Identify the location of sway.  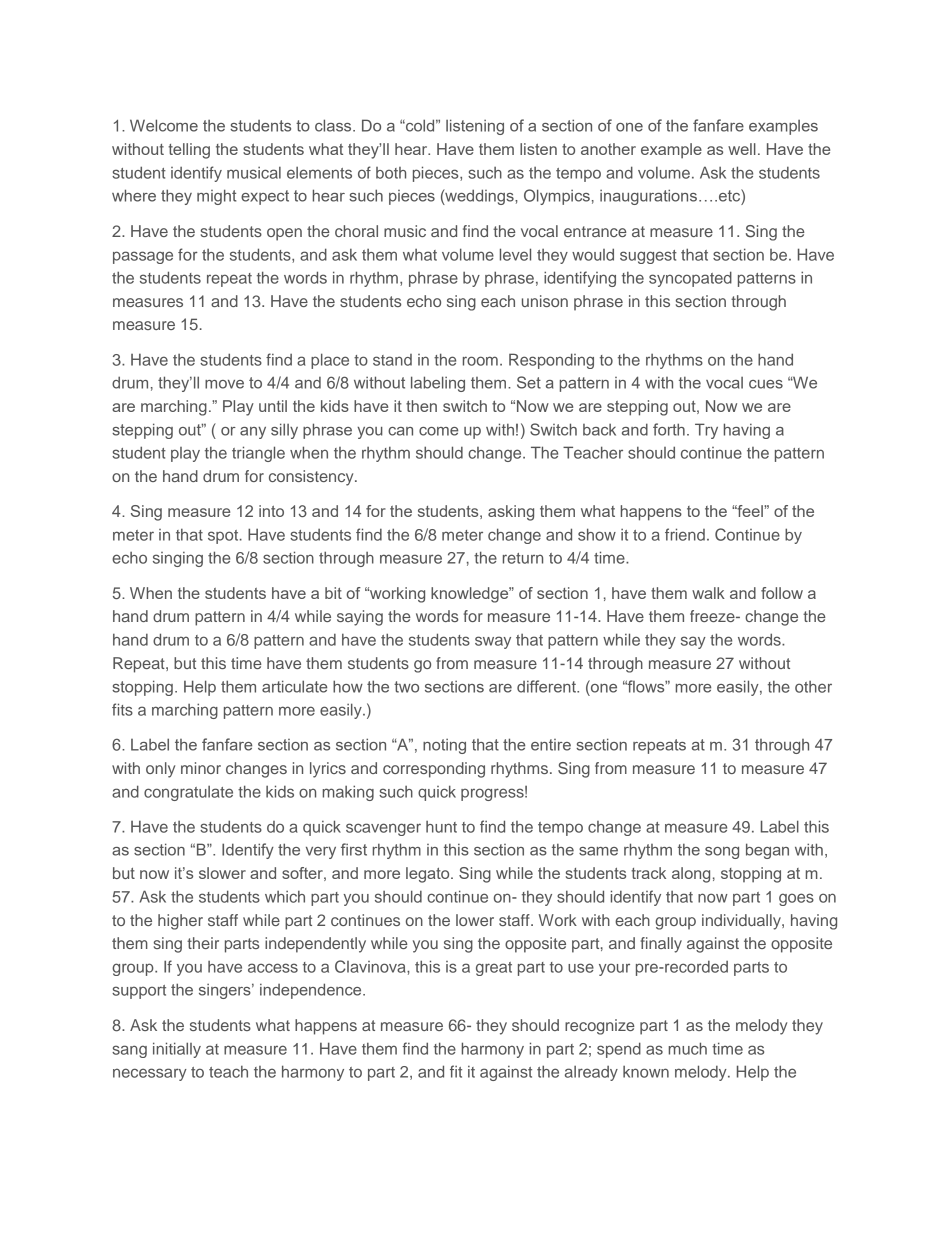
(493, 642).
